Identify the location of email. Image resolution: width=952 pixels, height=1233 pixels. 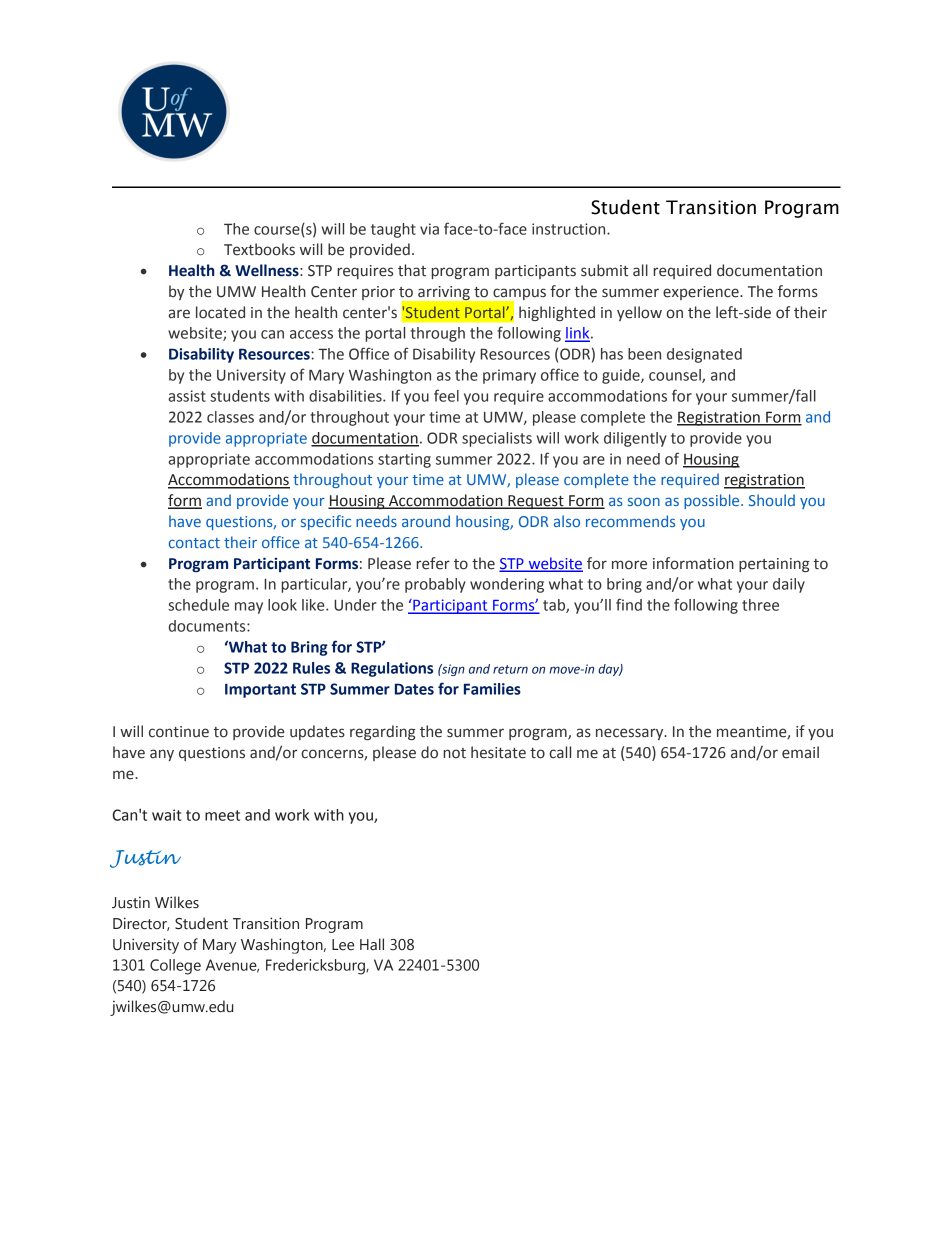
(800, 752).
